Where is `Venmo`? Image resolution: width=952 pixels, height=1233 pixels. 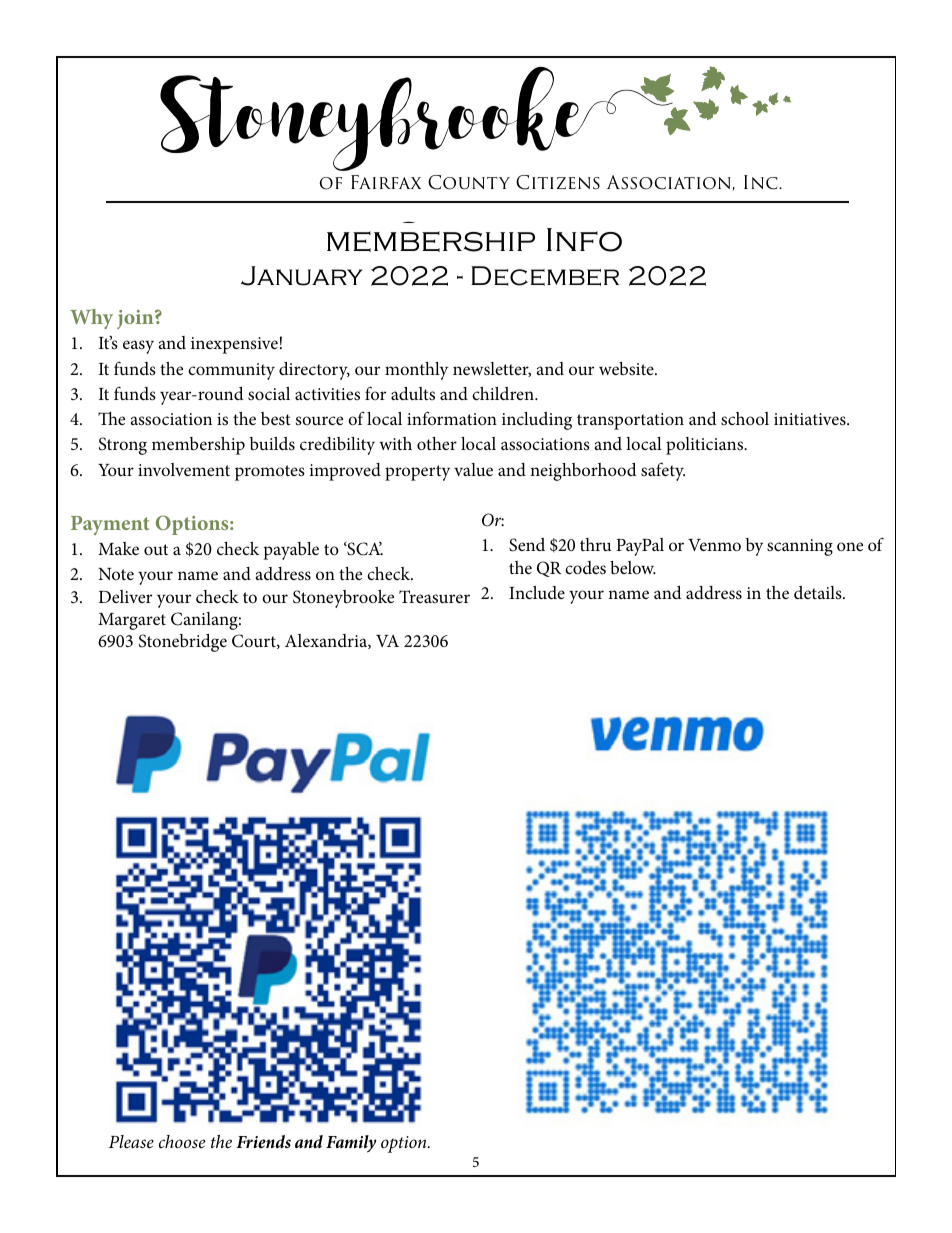 Venmo is located at coordinates (714, 545).
